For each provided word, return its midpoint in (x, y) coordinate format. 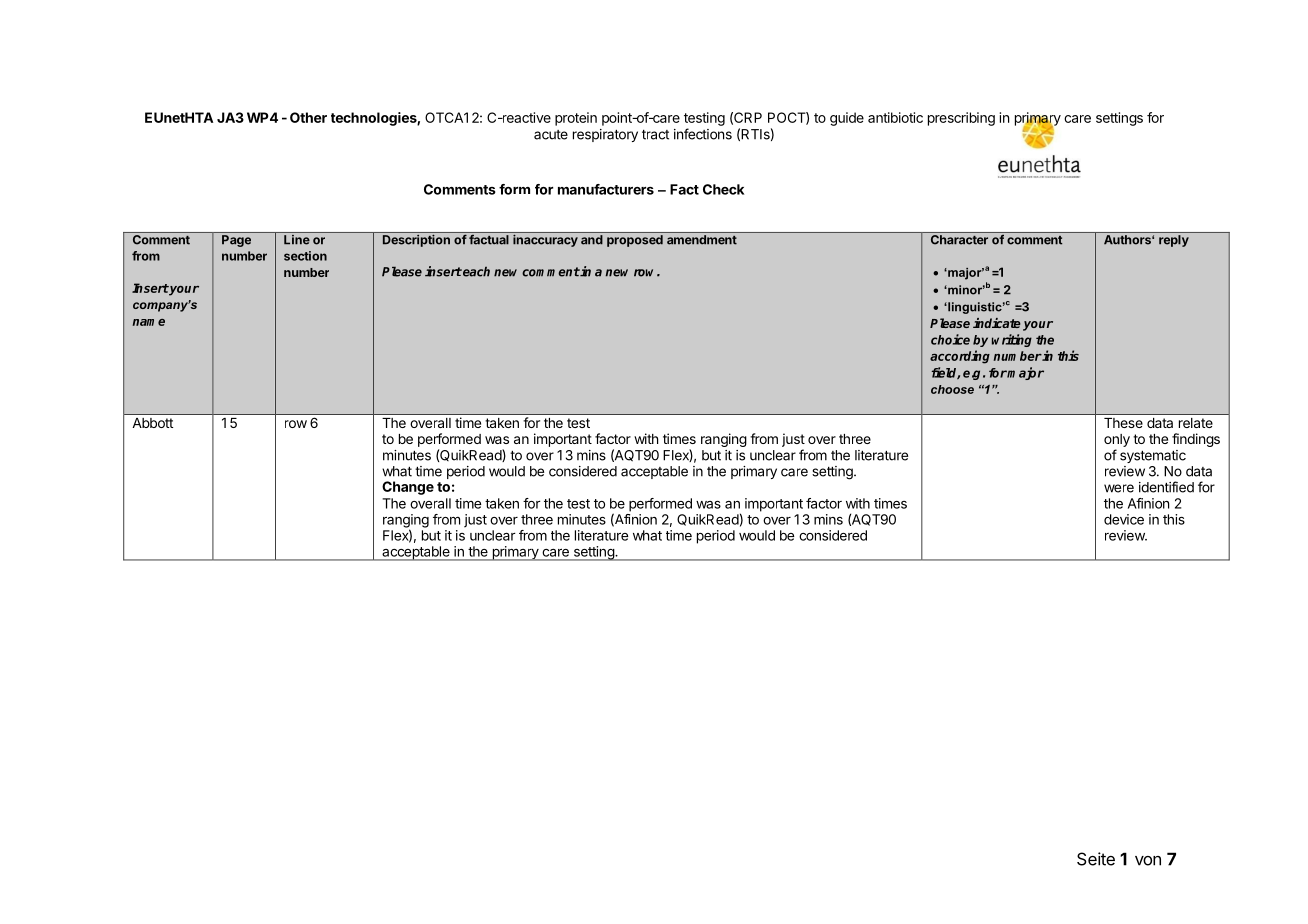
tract (655, 135)
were (1119, 488)
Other (308, 117)
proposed (635, 241)
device (1124, 519)
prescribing (961, 119)
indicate (997, 323)
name (148, 322)
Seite (1096, 859)
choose (952, 389)
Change (408, 488)
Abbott (153, 423)
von (1148, 861)
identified (1166, 487)
